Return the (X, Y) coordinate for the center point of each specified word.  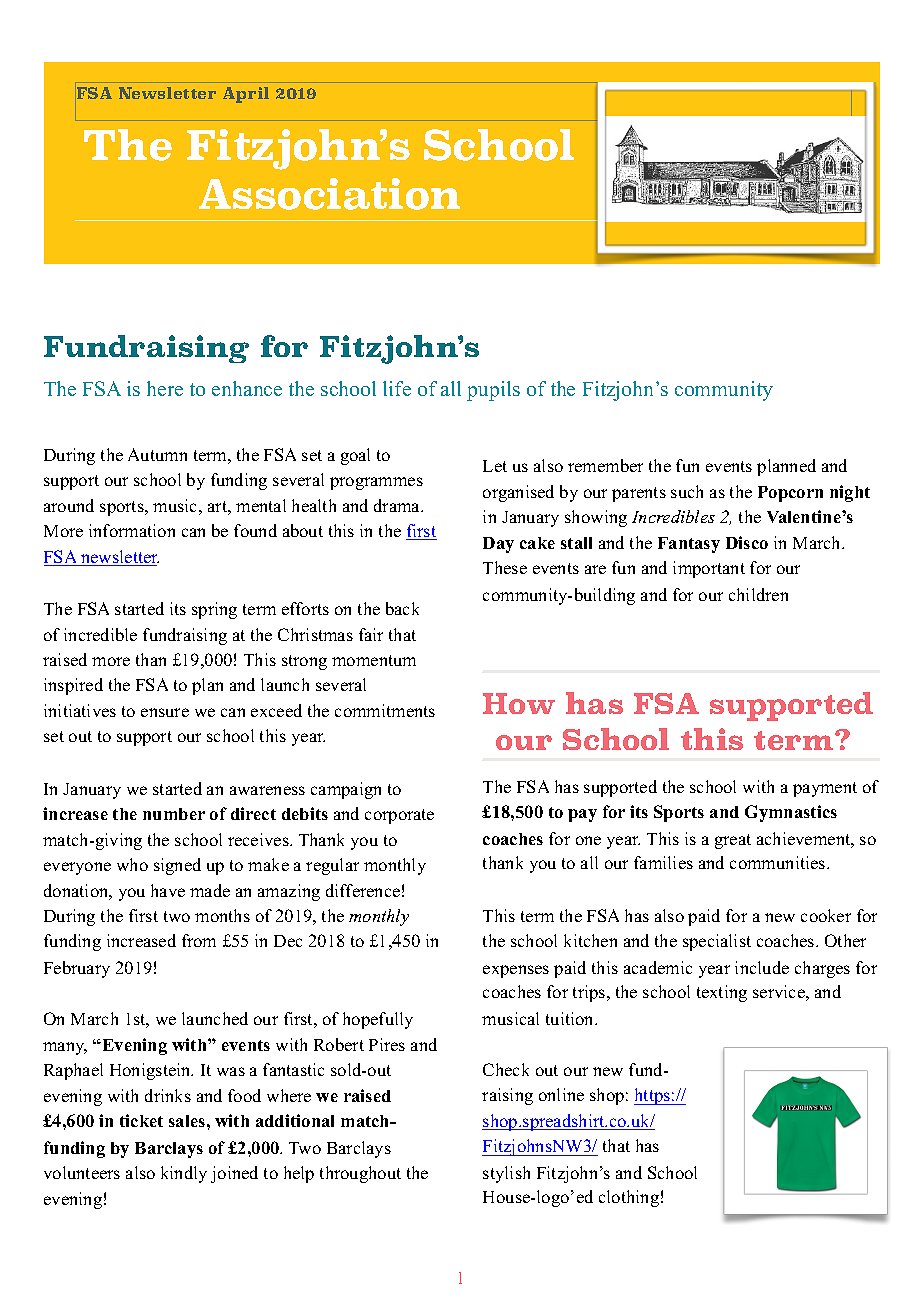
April (246, 95)
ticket (141, 1120)
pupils (493, 391)
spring (214, 610)
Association (329, 194)
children (758, 594)
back (402, 608)
